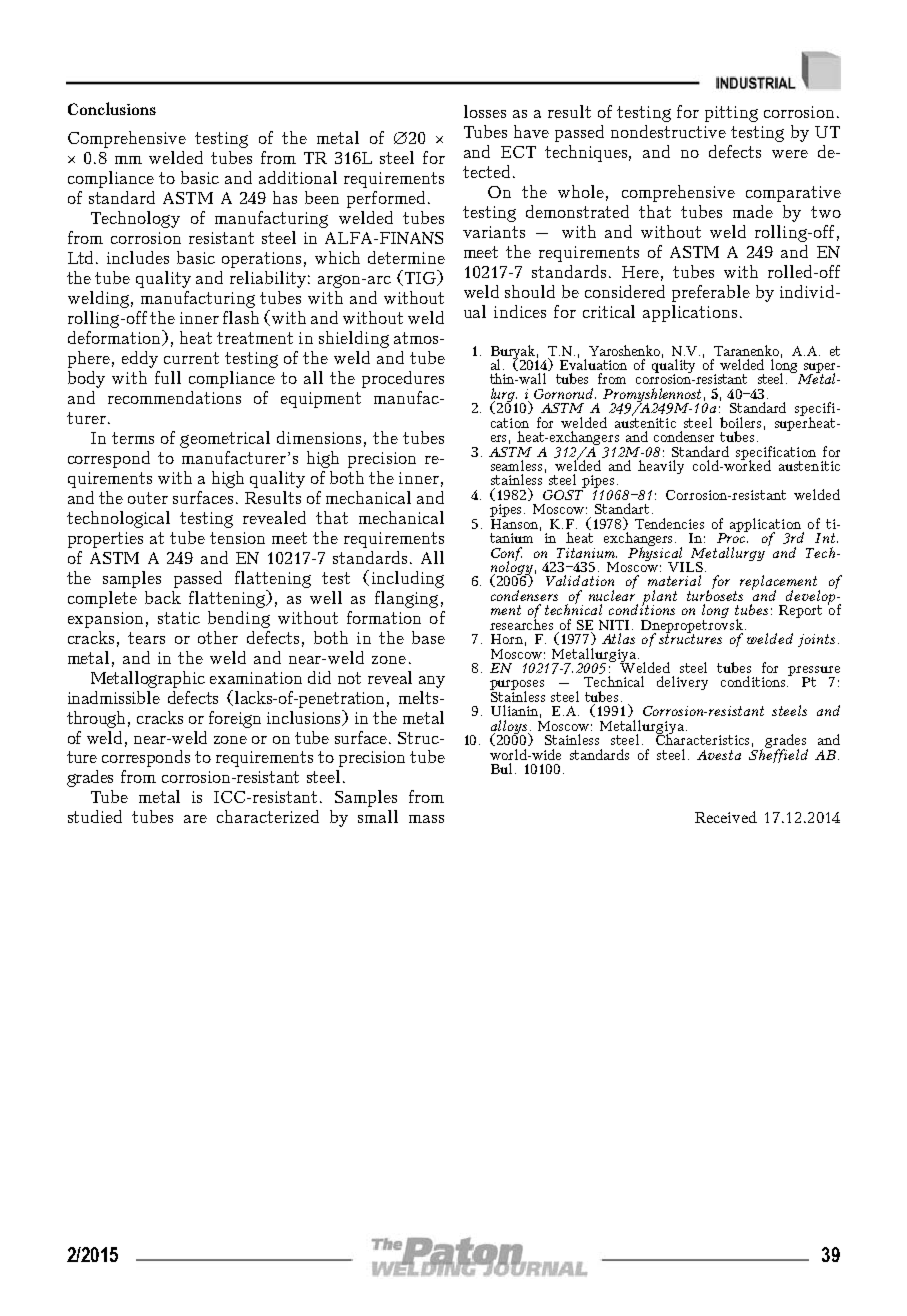  I want to click on pitting, so click(731, 114).
